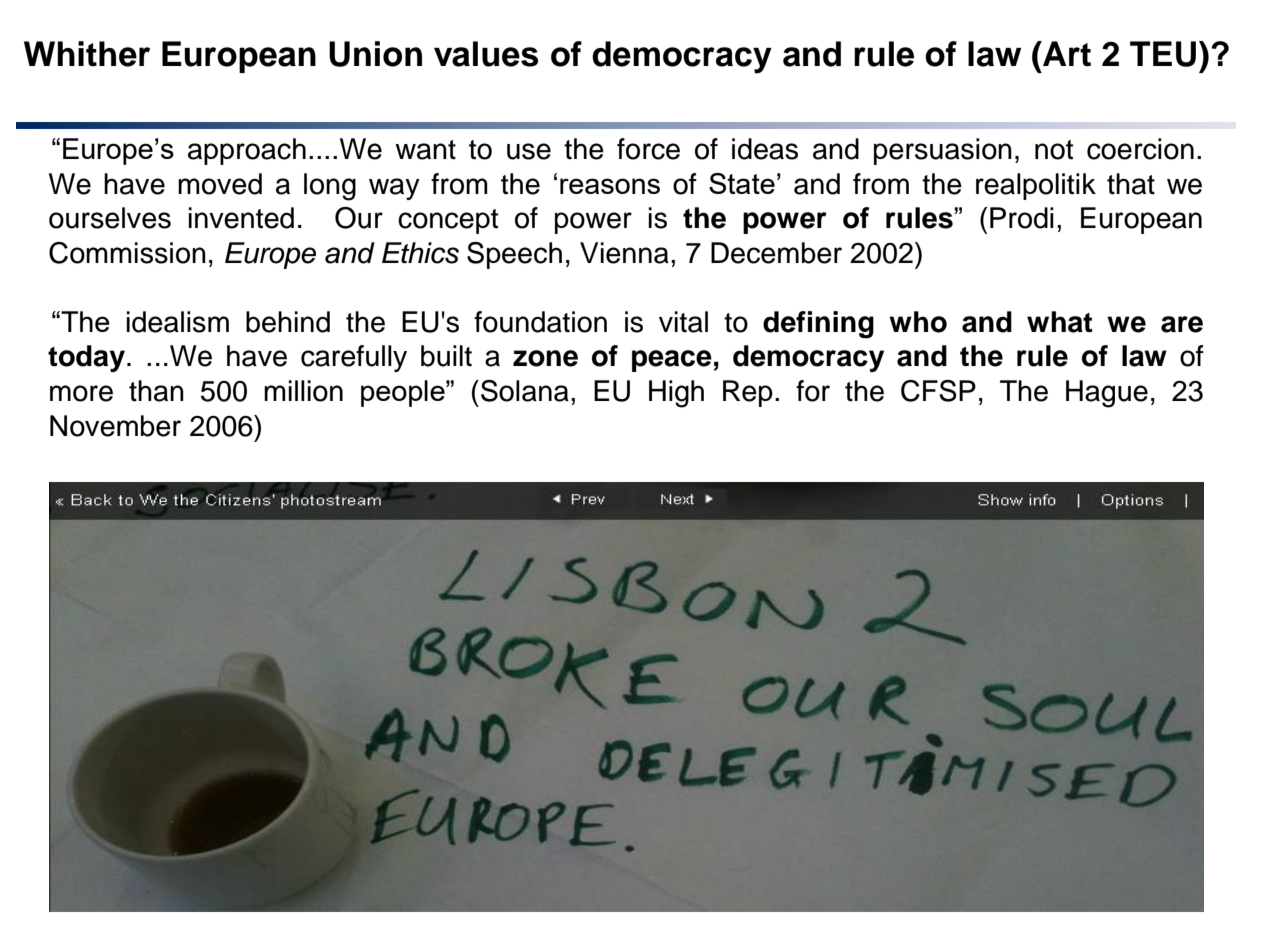 The width and height of the screenshot is (1270, 952). What do you see at coordinates (1066, 54) in the screenshot?
I see `Art` at bounding box center [1066, 54].
